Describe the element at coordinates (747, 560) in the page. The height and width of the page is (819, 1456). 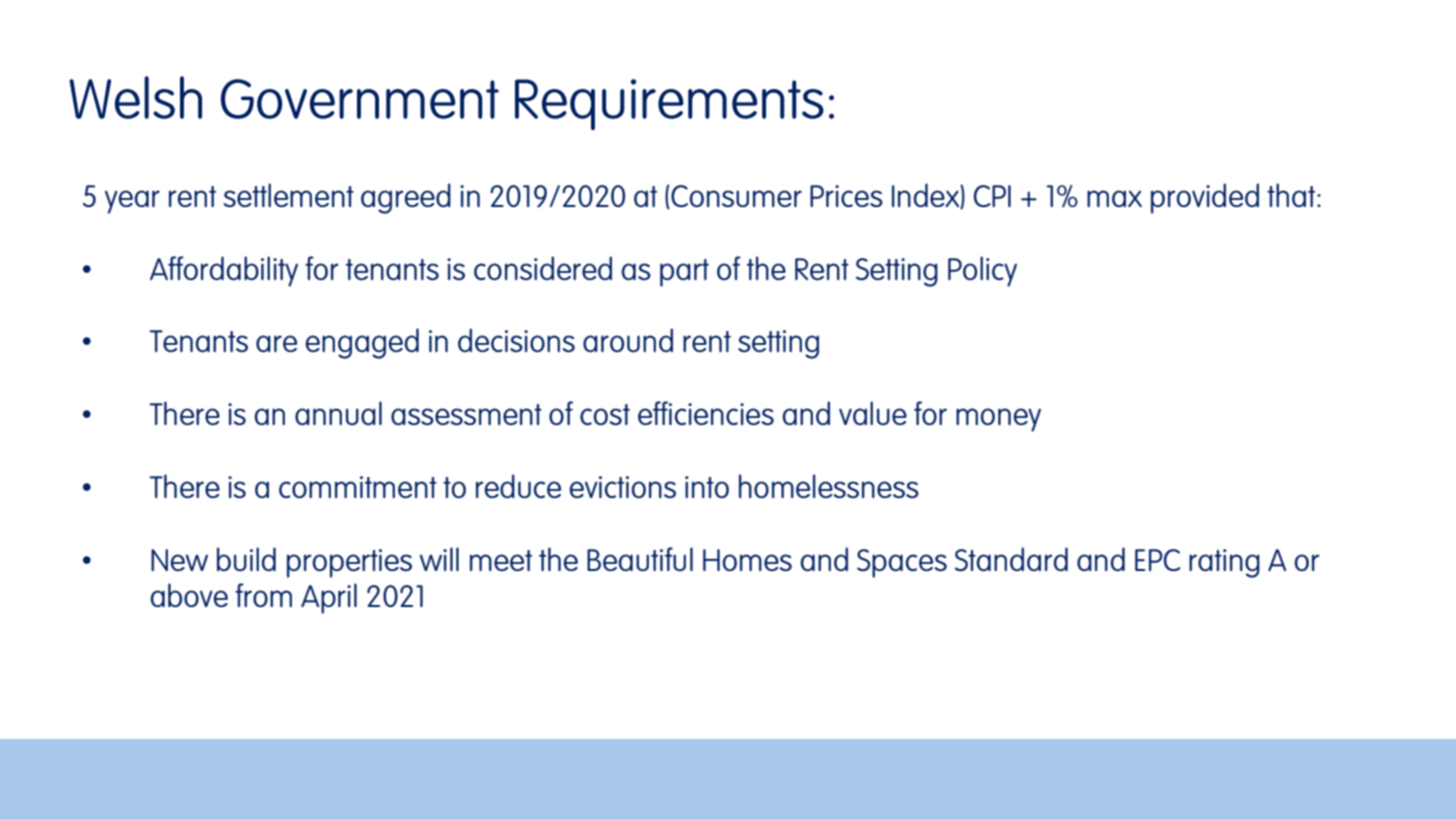
I see `Homes` at that location.
